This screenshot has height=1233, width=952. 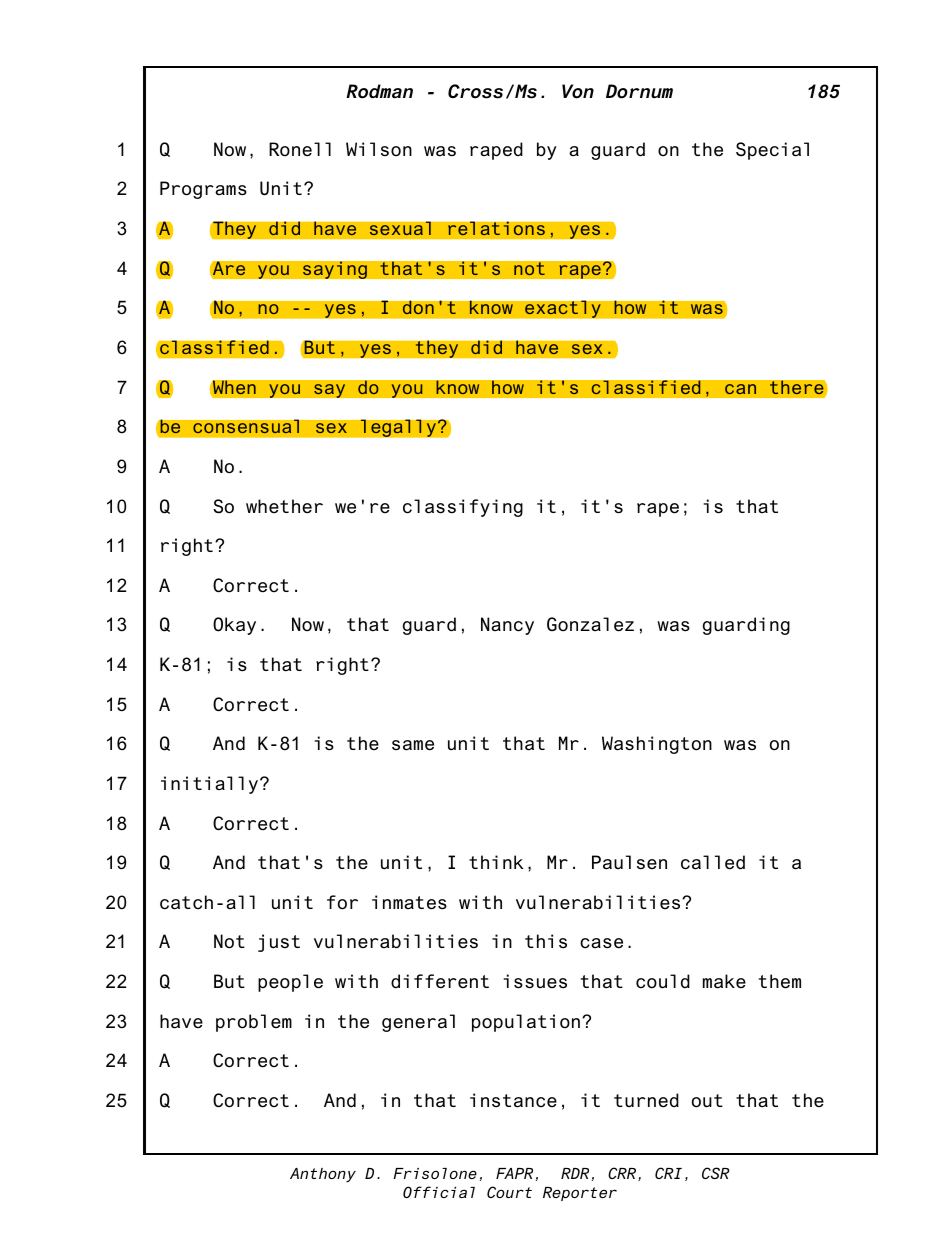 What do you see at coordinates (203, 190) in the screenshot?
I see `Programs` at bounding box center [203, 190].
